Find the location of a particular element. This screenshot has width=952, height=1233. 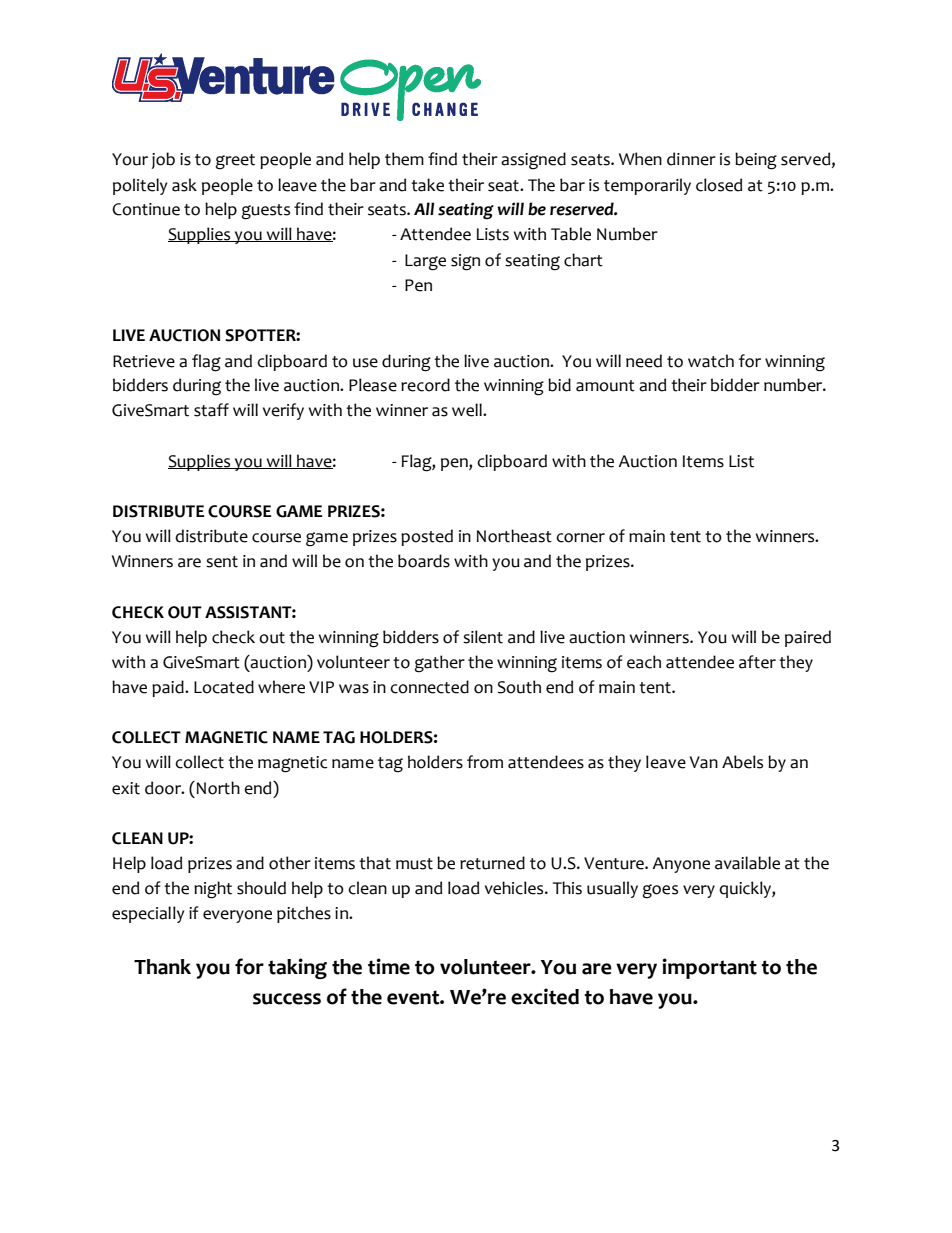

time is located at coordinates (389, 966).
